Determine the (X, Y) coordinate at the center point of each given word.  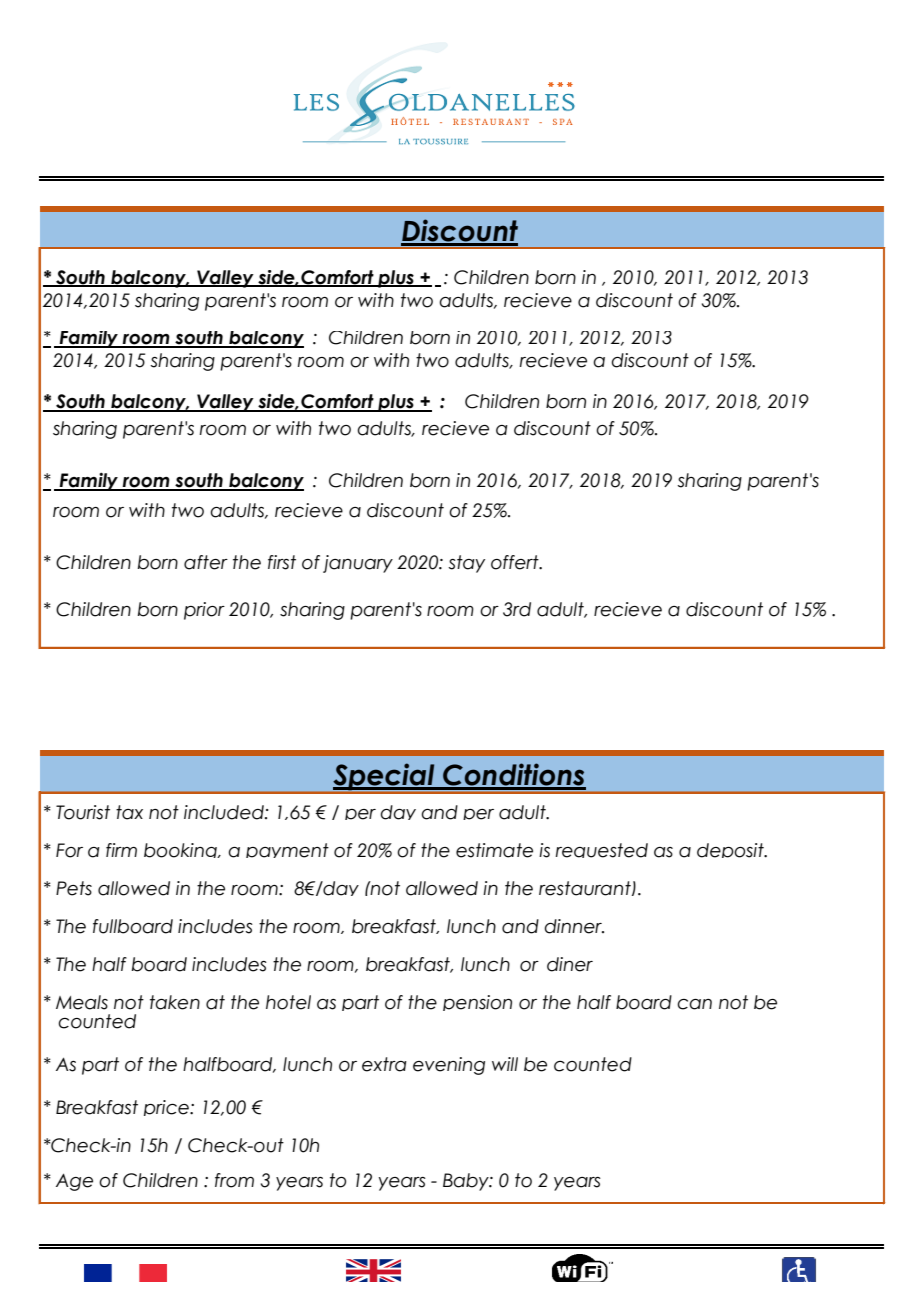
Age (74, 1182)
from (234, 1180)
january (358, 564)
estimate (494, 850)
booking (181, 850)
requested (601, 850)
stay (466, 564)
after (206, 562)
